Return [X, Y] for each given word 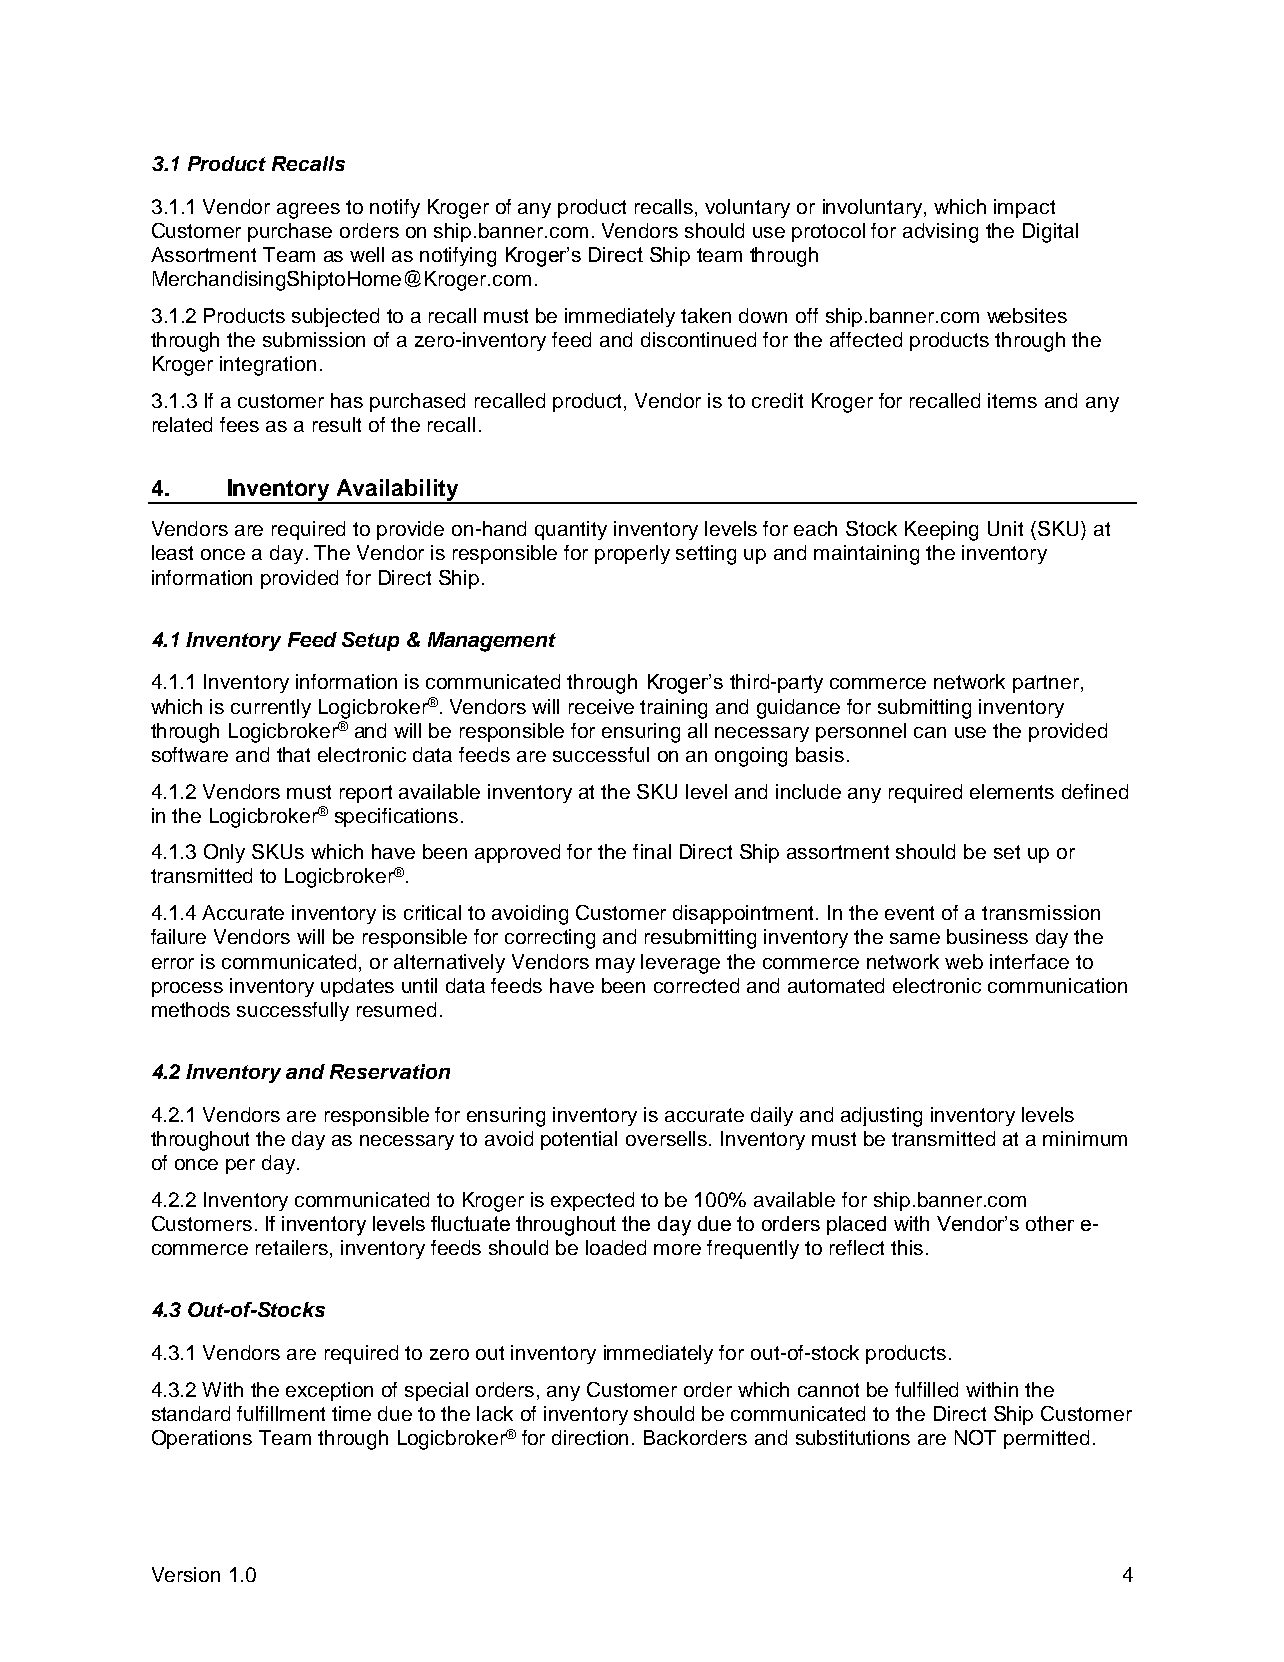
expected [592, 1201]
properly [632, 554]
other [1050, 1223]
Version [186, 1574]
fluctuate [470, 1223]
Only [224, 853]
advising [940, 233]
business [987, 936]
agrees [308, 211]
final [652, 851]
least [172, 552]
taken [706, 315]
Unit [1005, 528]
